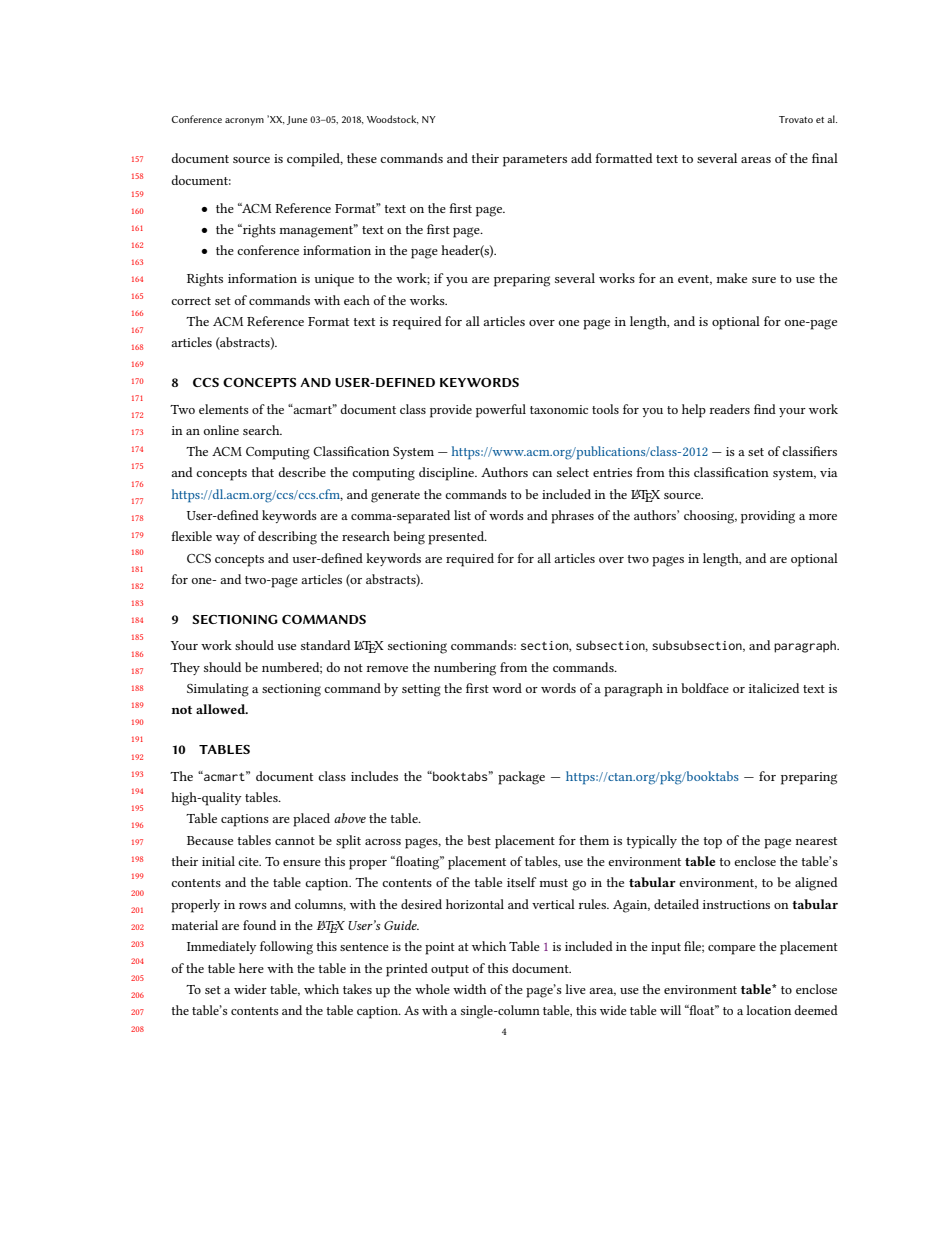  I want to click on location, so click(768, 1010).
